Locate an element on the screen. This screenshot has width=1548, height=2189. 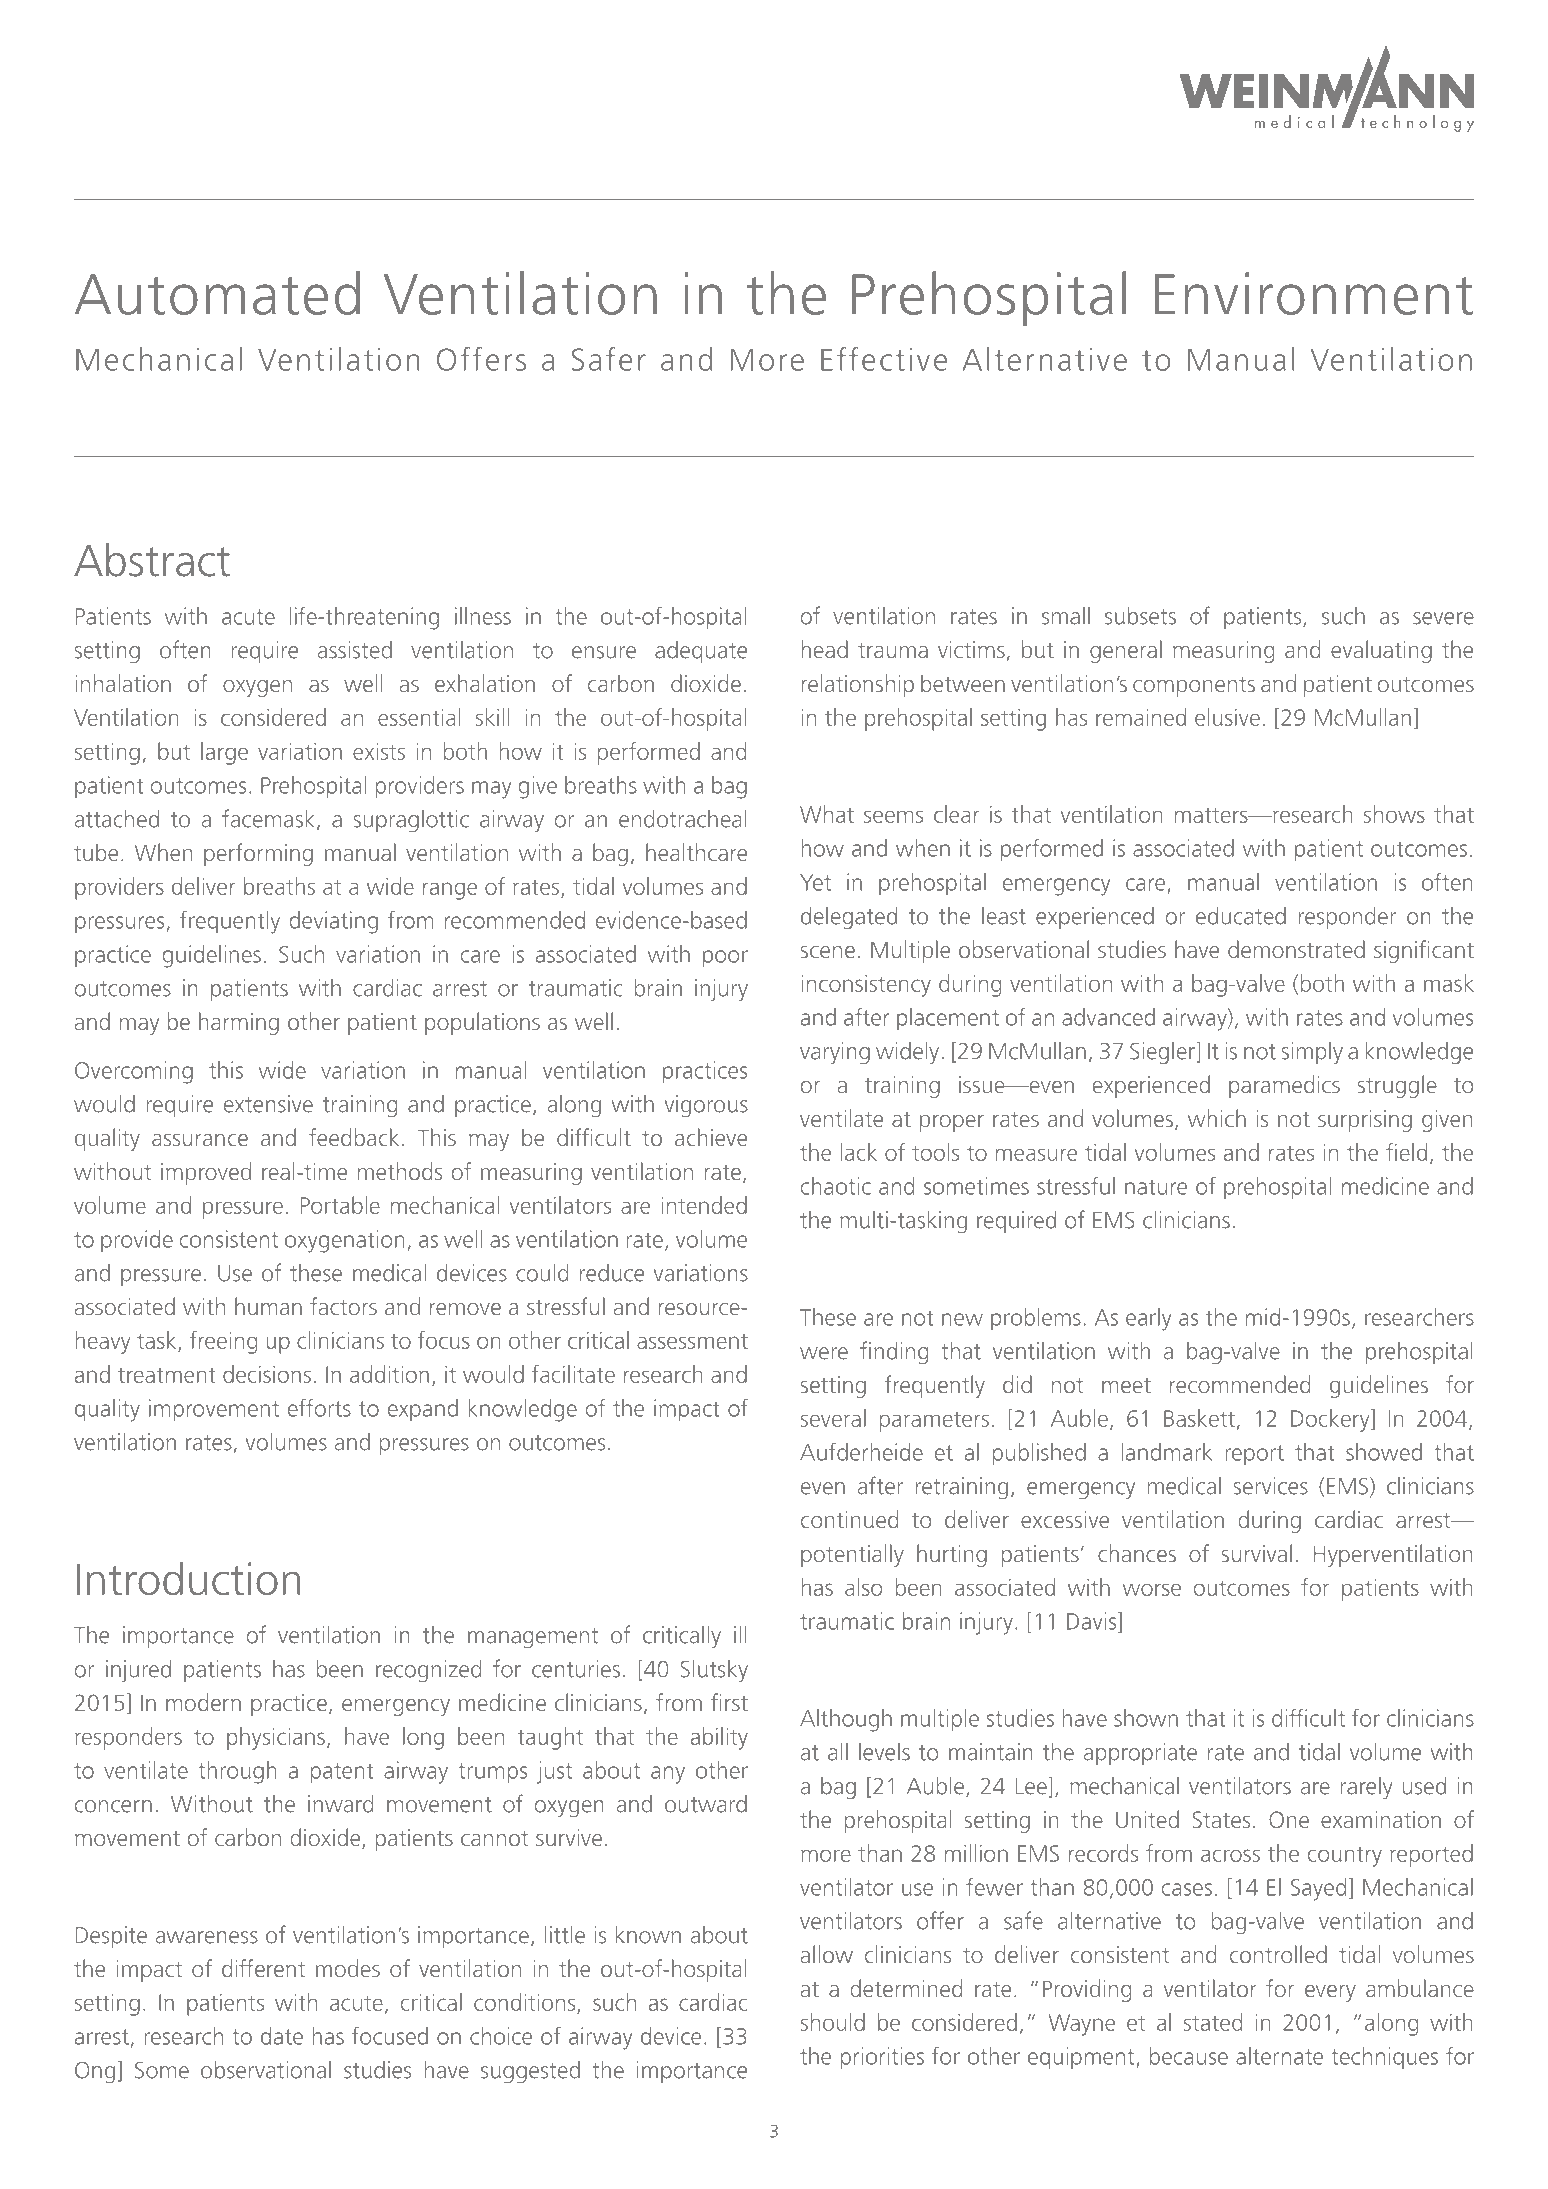
improved is located at coordinates (206, 1173).
